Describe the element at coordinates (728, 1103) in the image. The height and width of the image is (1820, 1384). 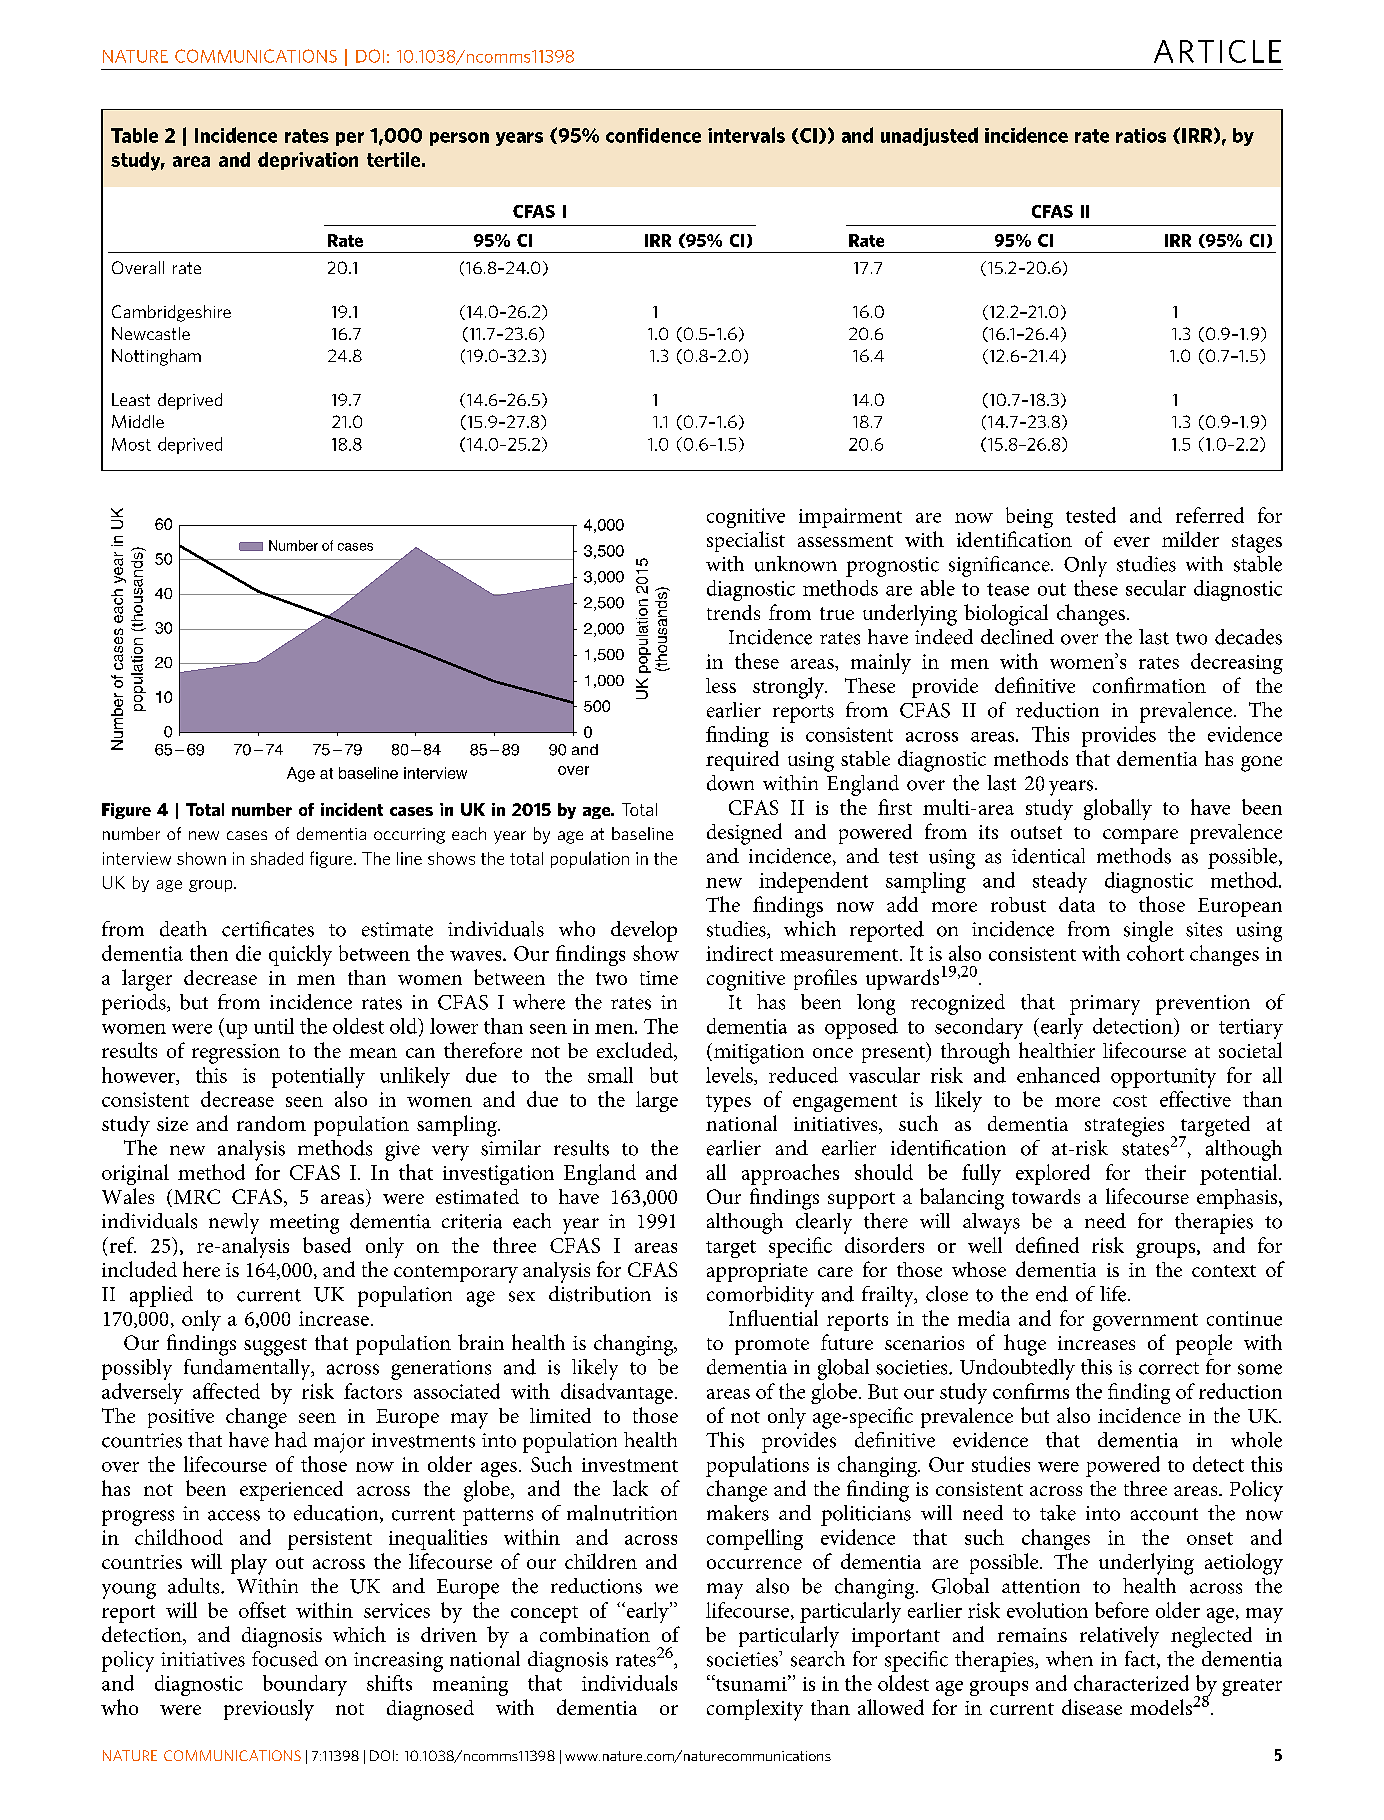
I see `types` at that location.
